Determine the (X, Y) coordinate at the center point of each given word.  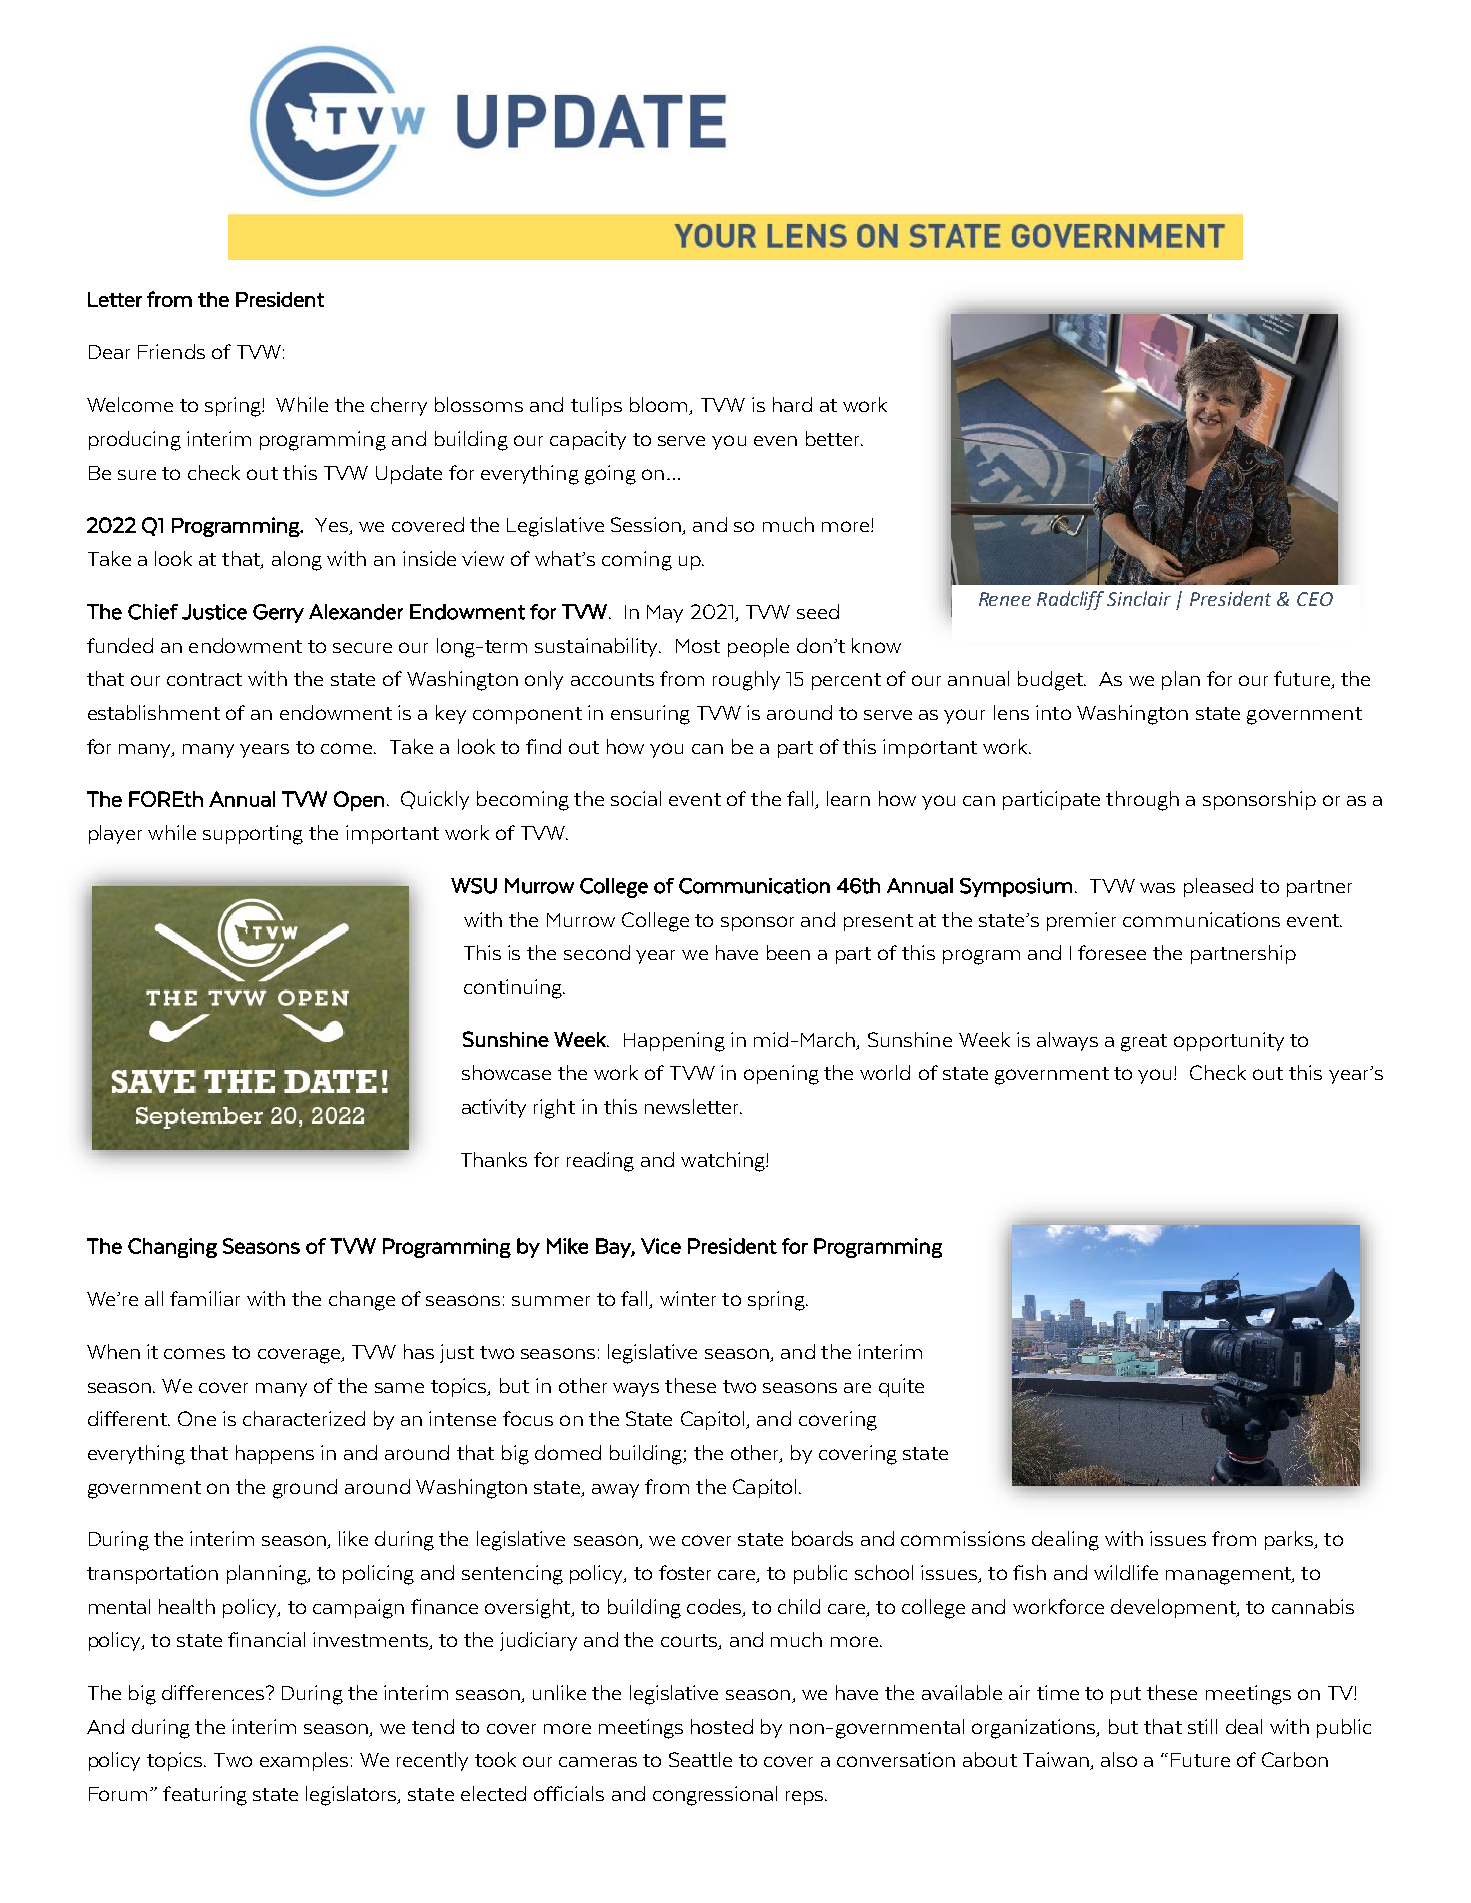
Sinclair (1139, 598)
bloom (660, 406)
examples (304, 1761)
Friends (171, 351)
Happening (674, 1042)
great (1144, 1043)
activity (494, 1108)
